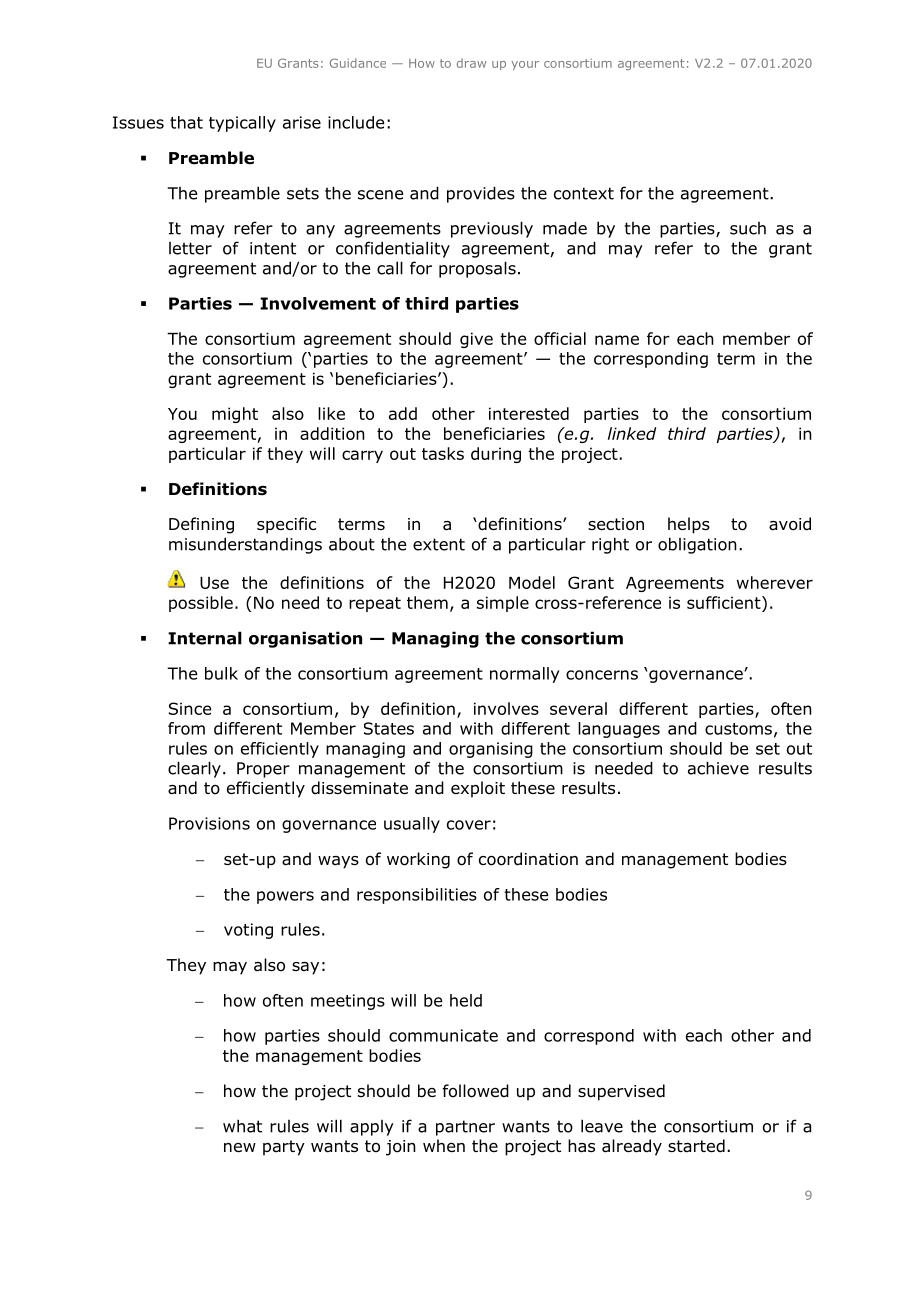  Describe the element at coordinates (748, 228) in the image. I see `such` at that location.
